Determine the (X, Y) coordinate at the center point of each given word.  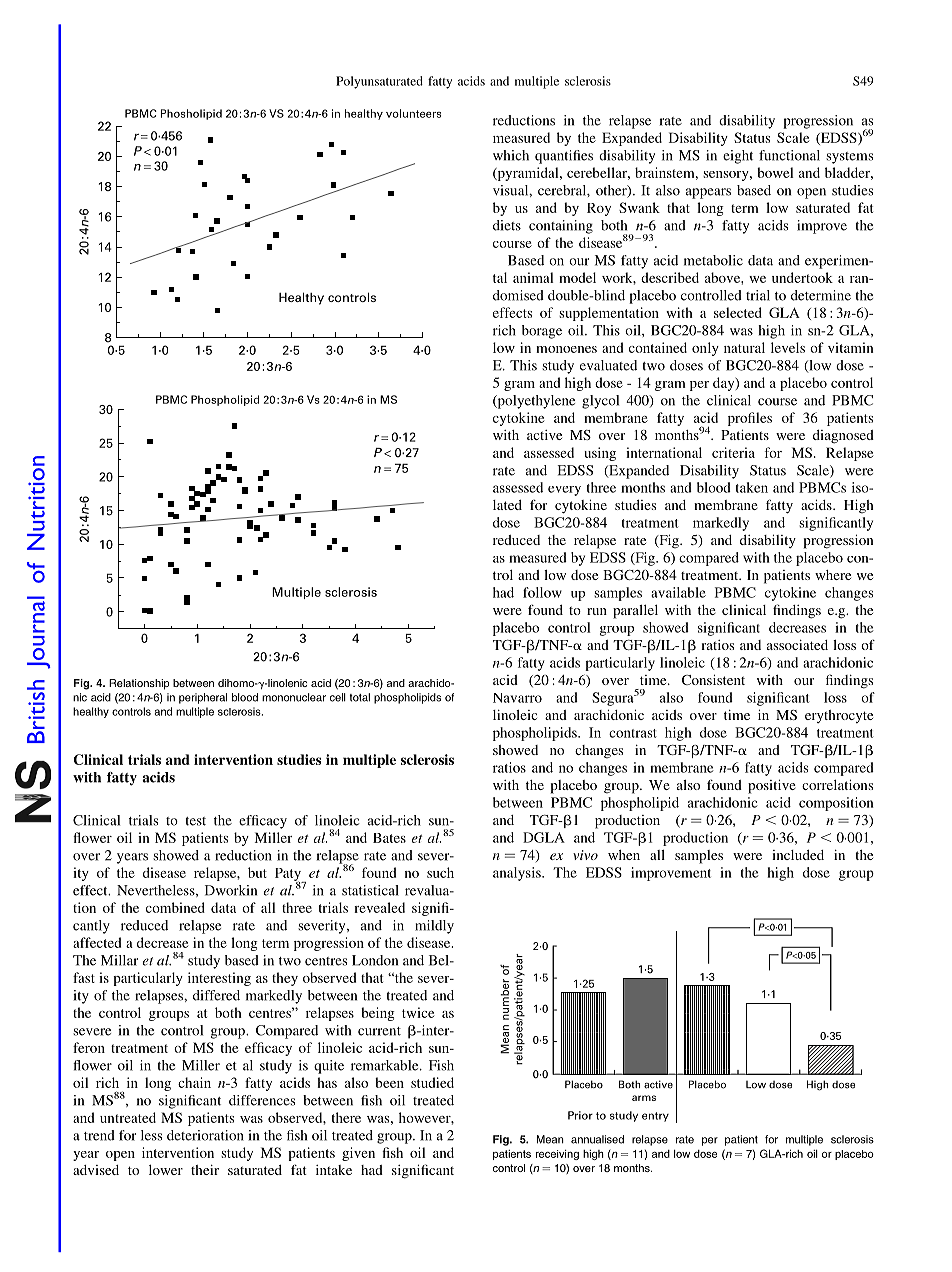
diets (507, 225)
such (440, 872)
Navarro (517, 698)
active (544, 435)
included (798, 855)
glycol (600, 402)
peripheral (203, 698)
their (205, 1170)
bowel (775, 172)
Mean (550, 1139)
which (511, 155)
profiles (750, 419)
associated (797, 645)
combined (175, 907)
